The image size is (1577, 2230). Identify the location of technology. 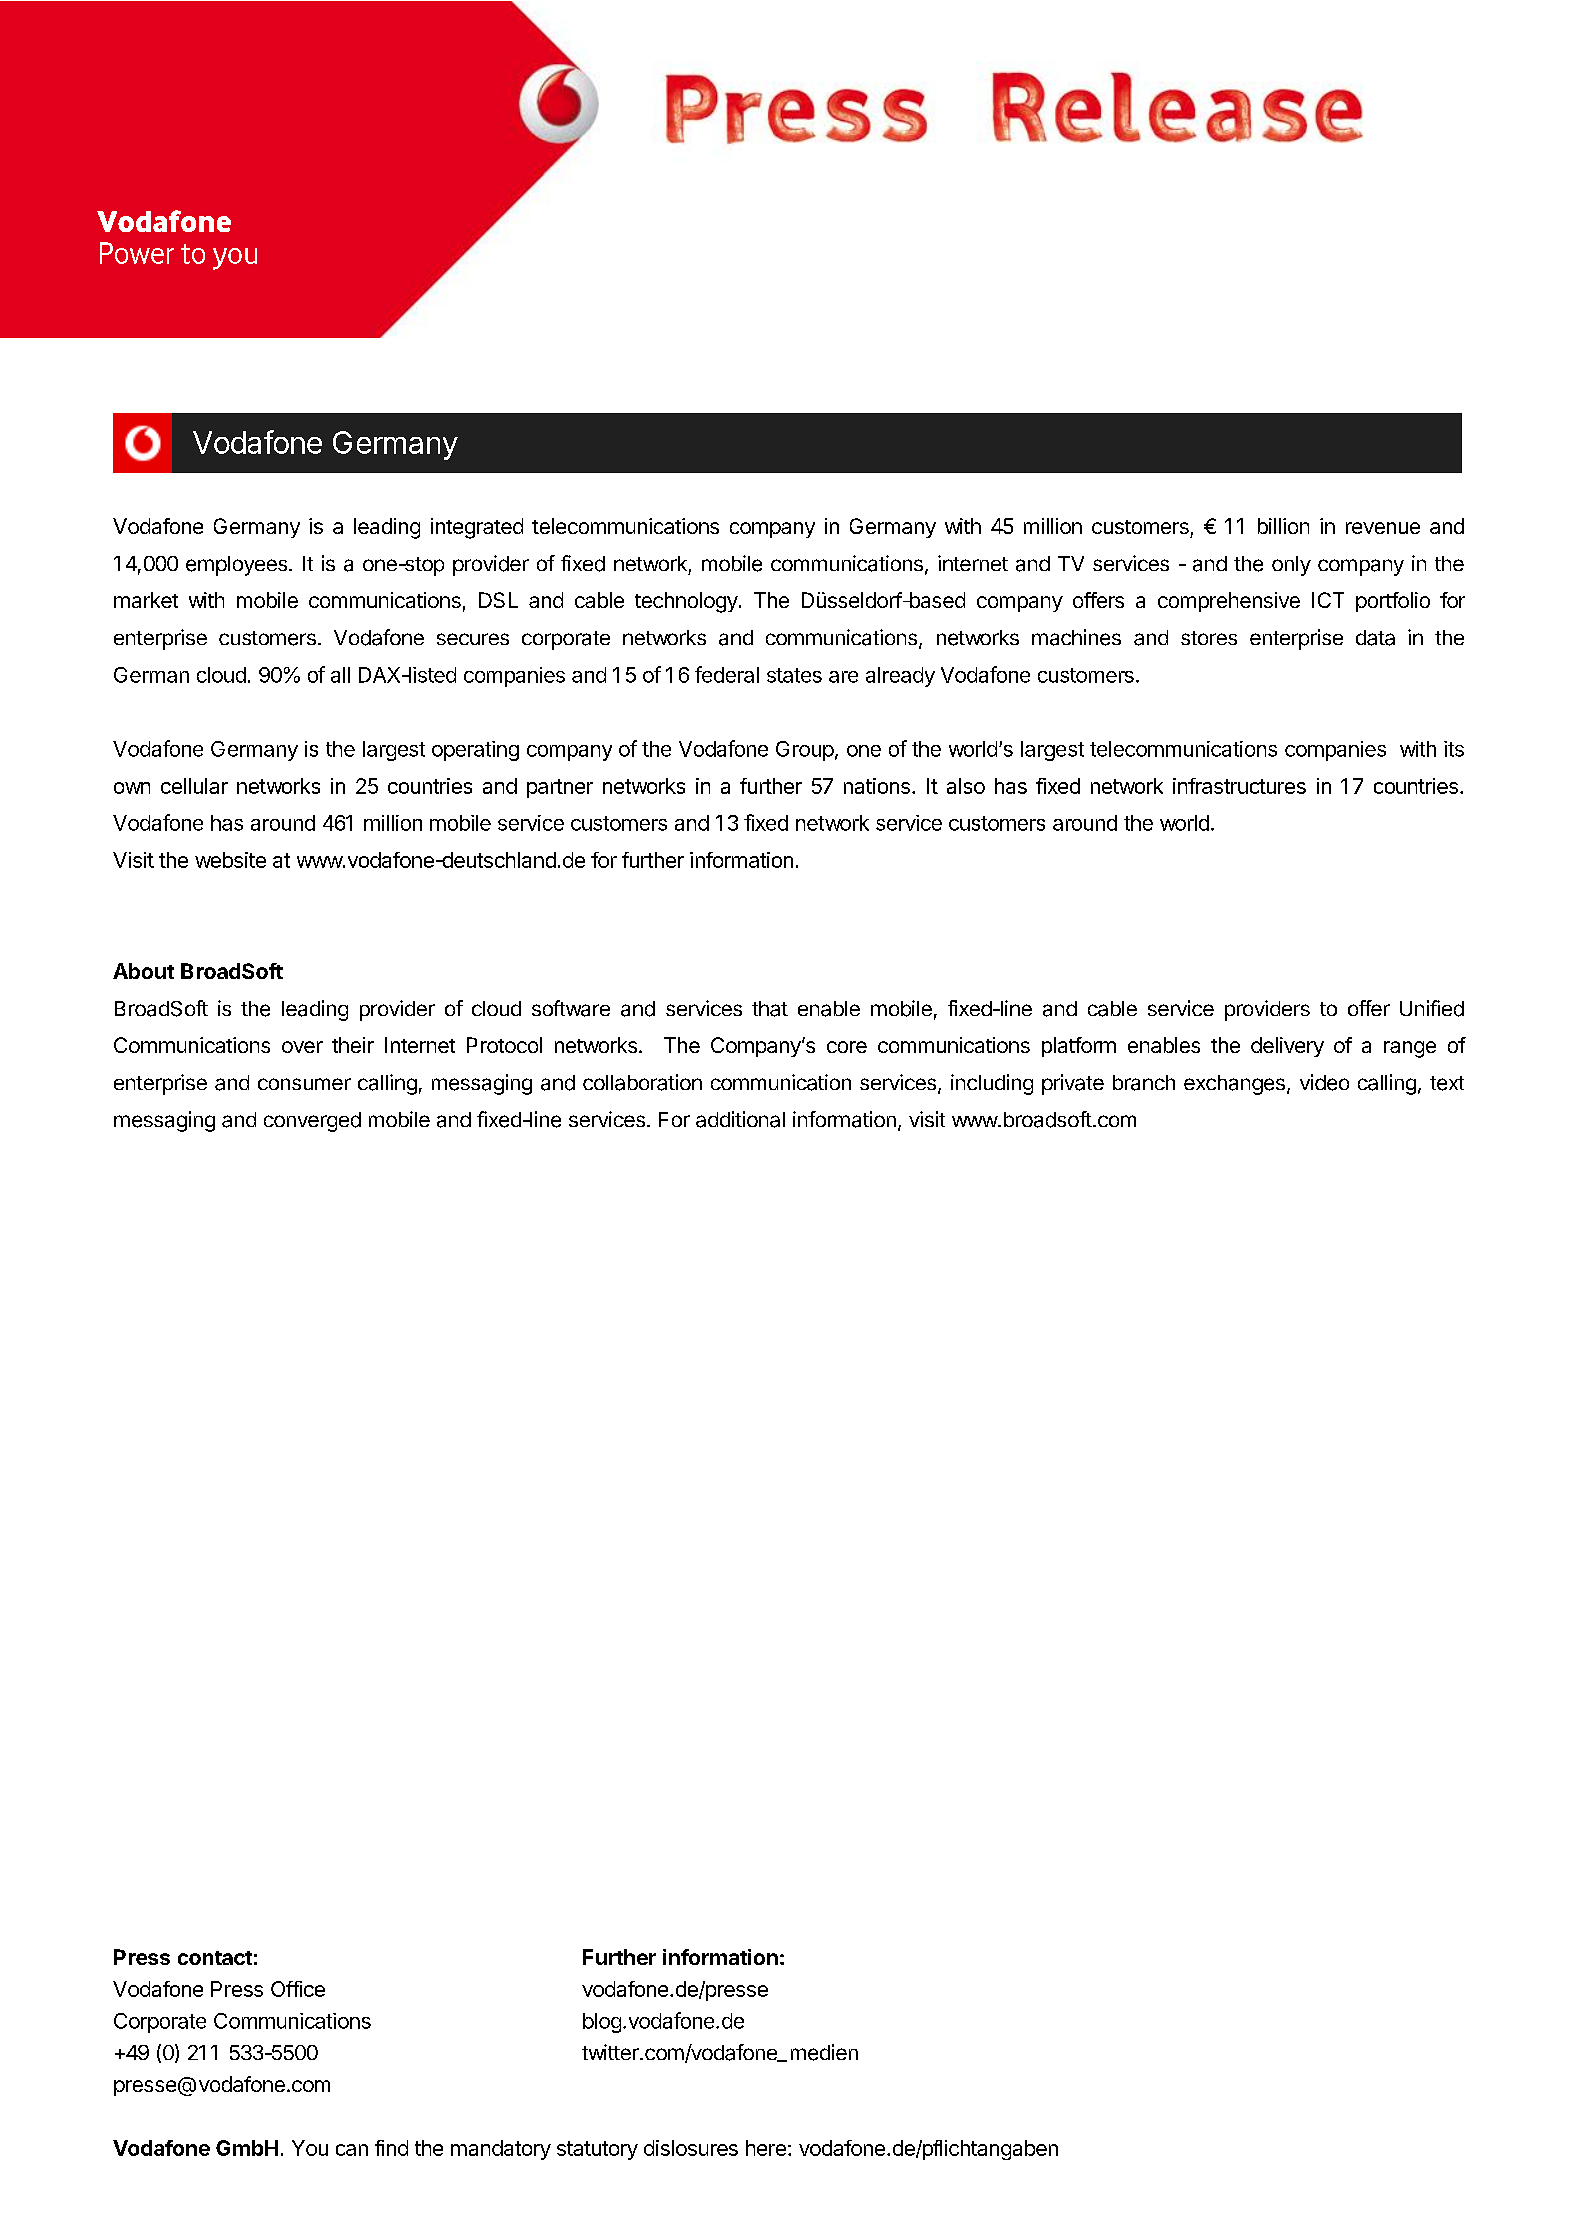
(686, 602).
